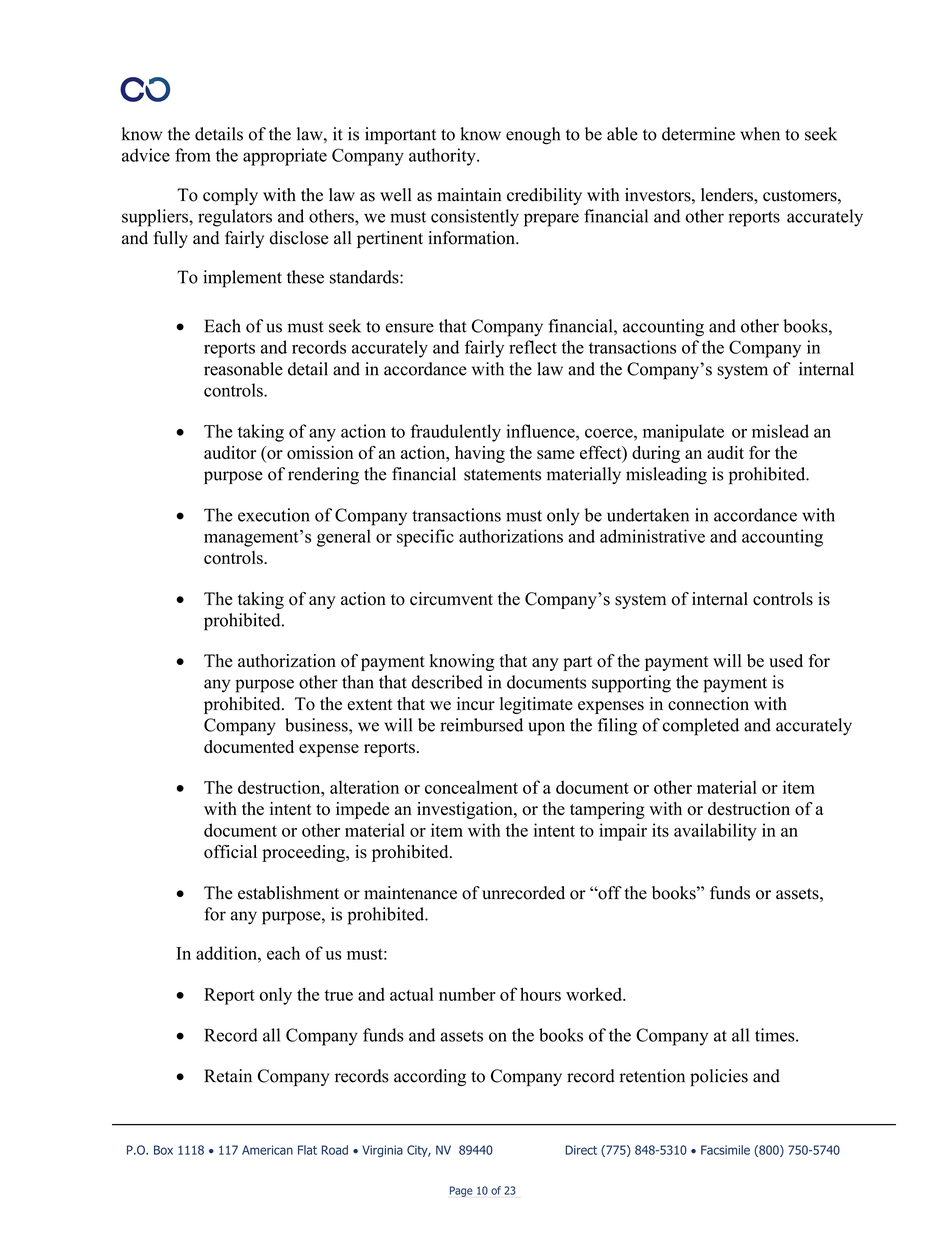 The image size is (952, 1233). I want to click on official, so click(230, 852).
